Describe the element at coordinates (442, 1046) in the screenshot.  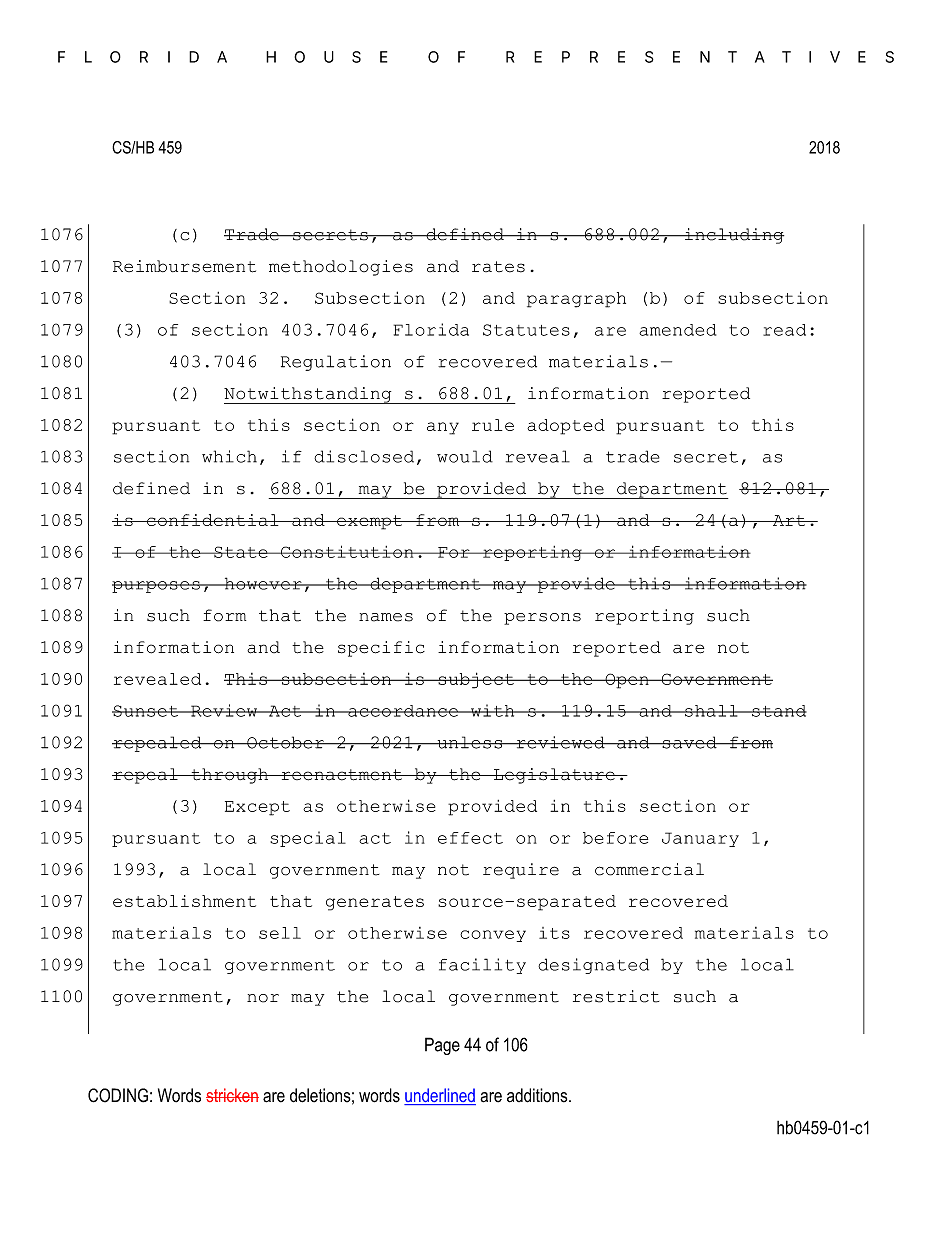
I see `Page` at that location.
